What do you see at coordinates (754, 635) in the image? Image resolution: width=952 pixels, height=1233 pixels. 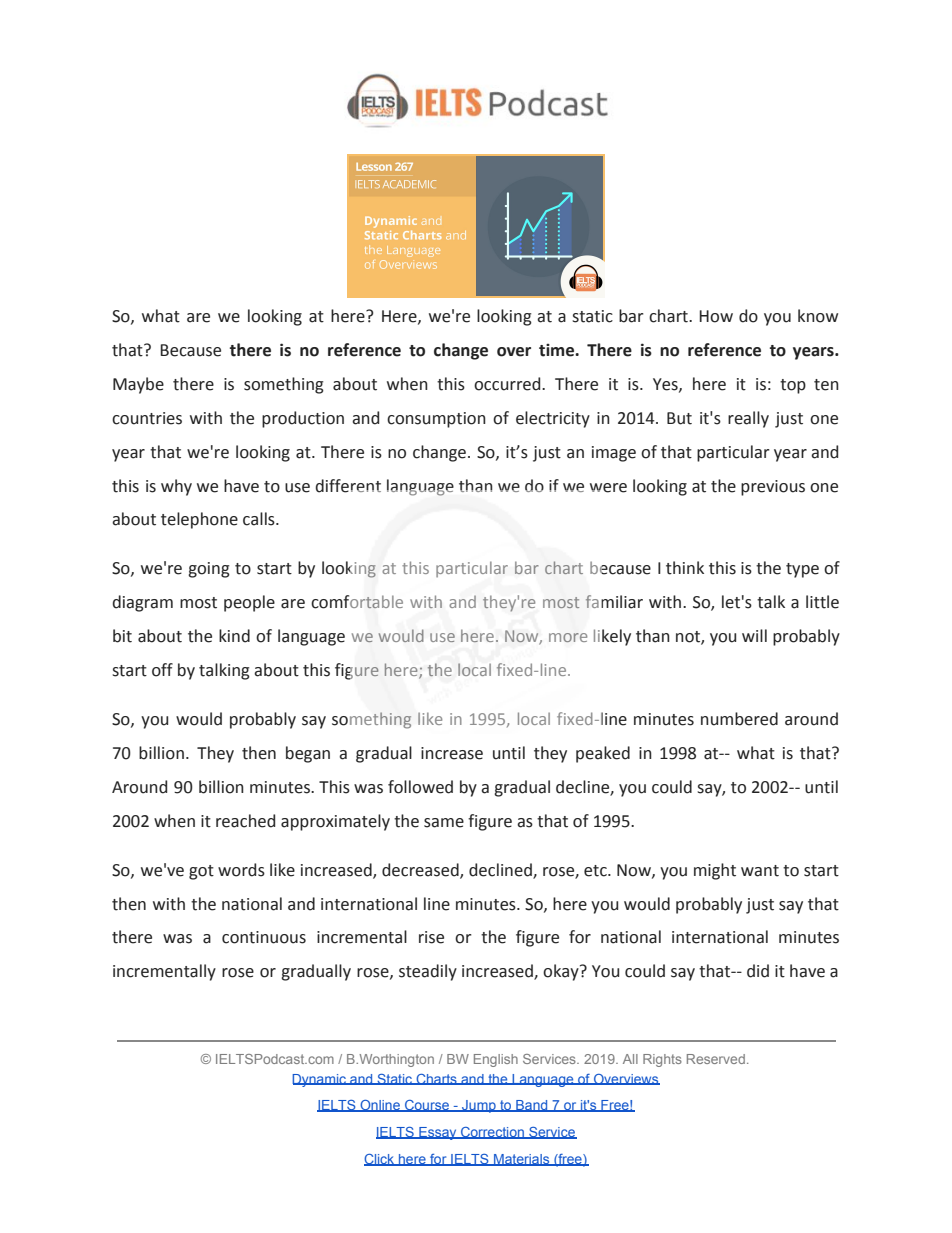 I see `will` at bounding box center [754, 635].
